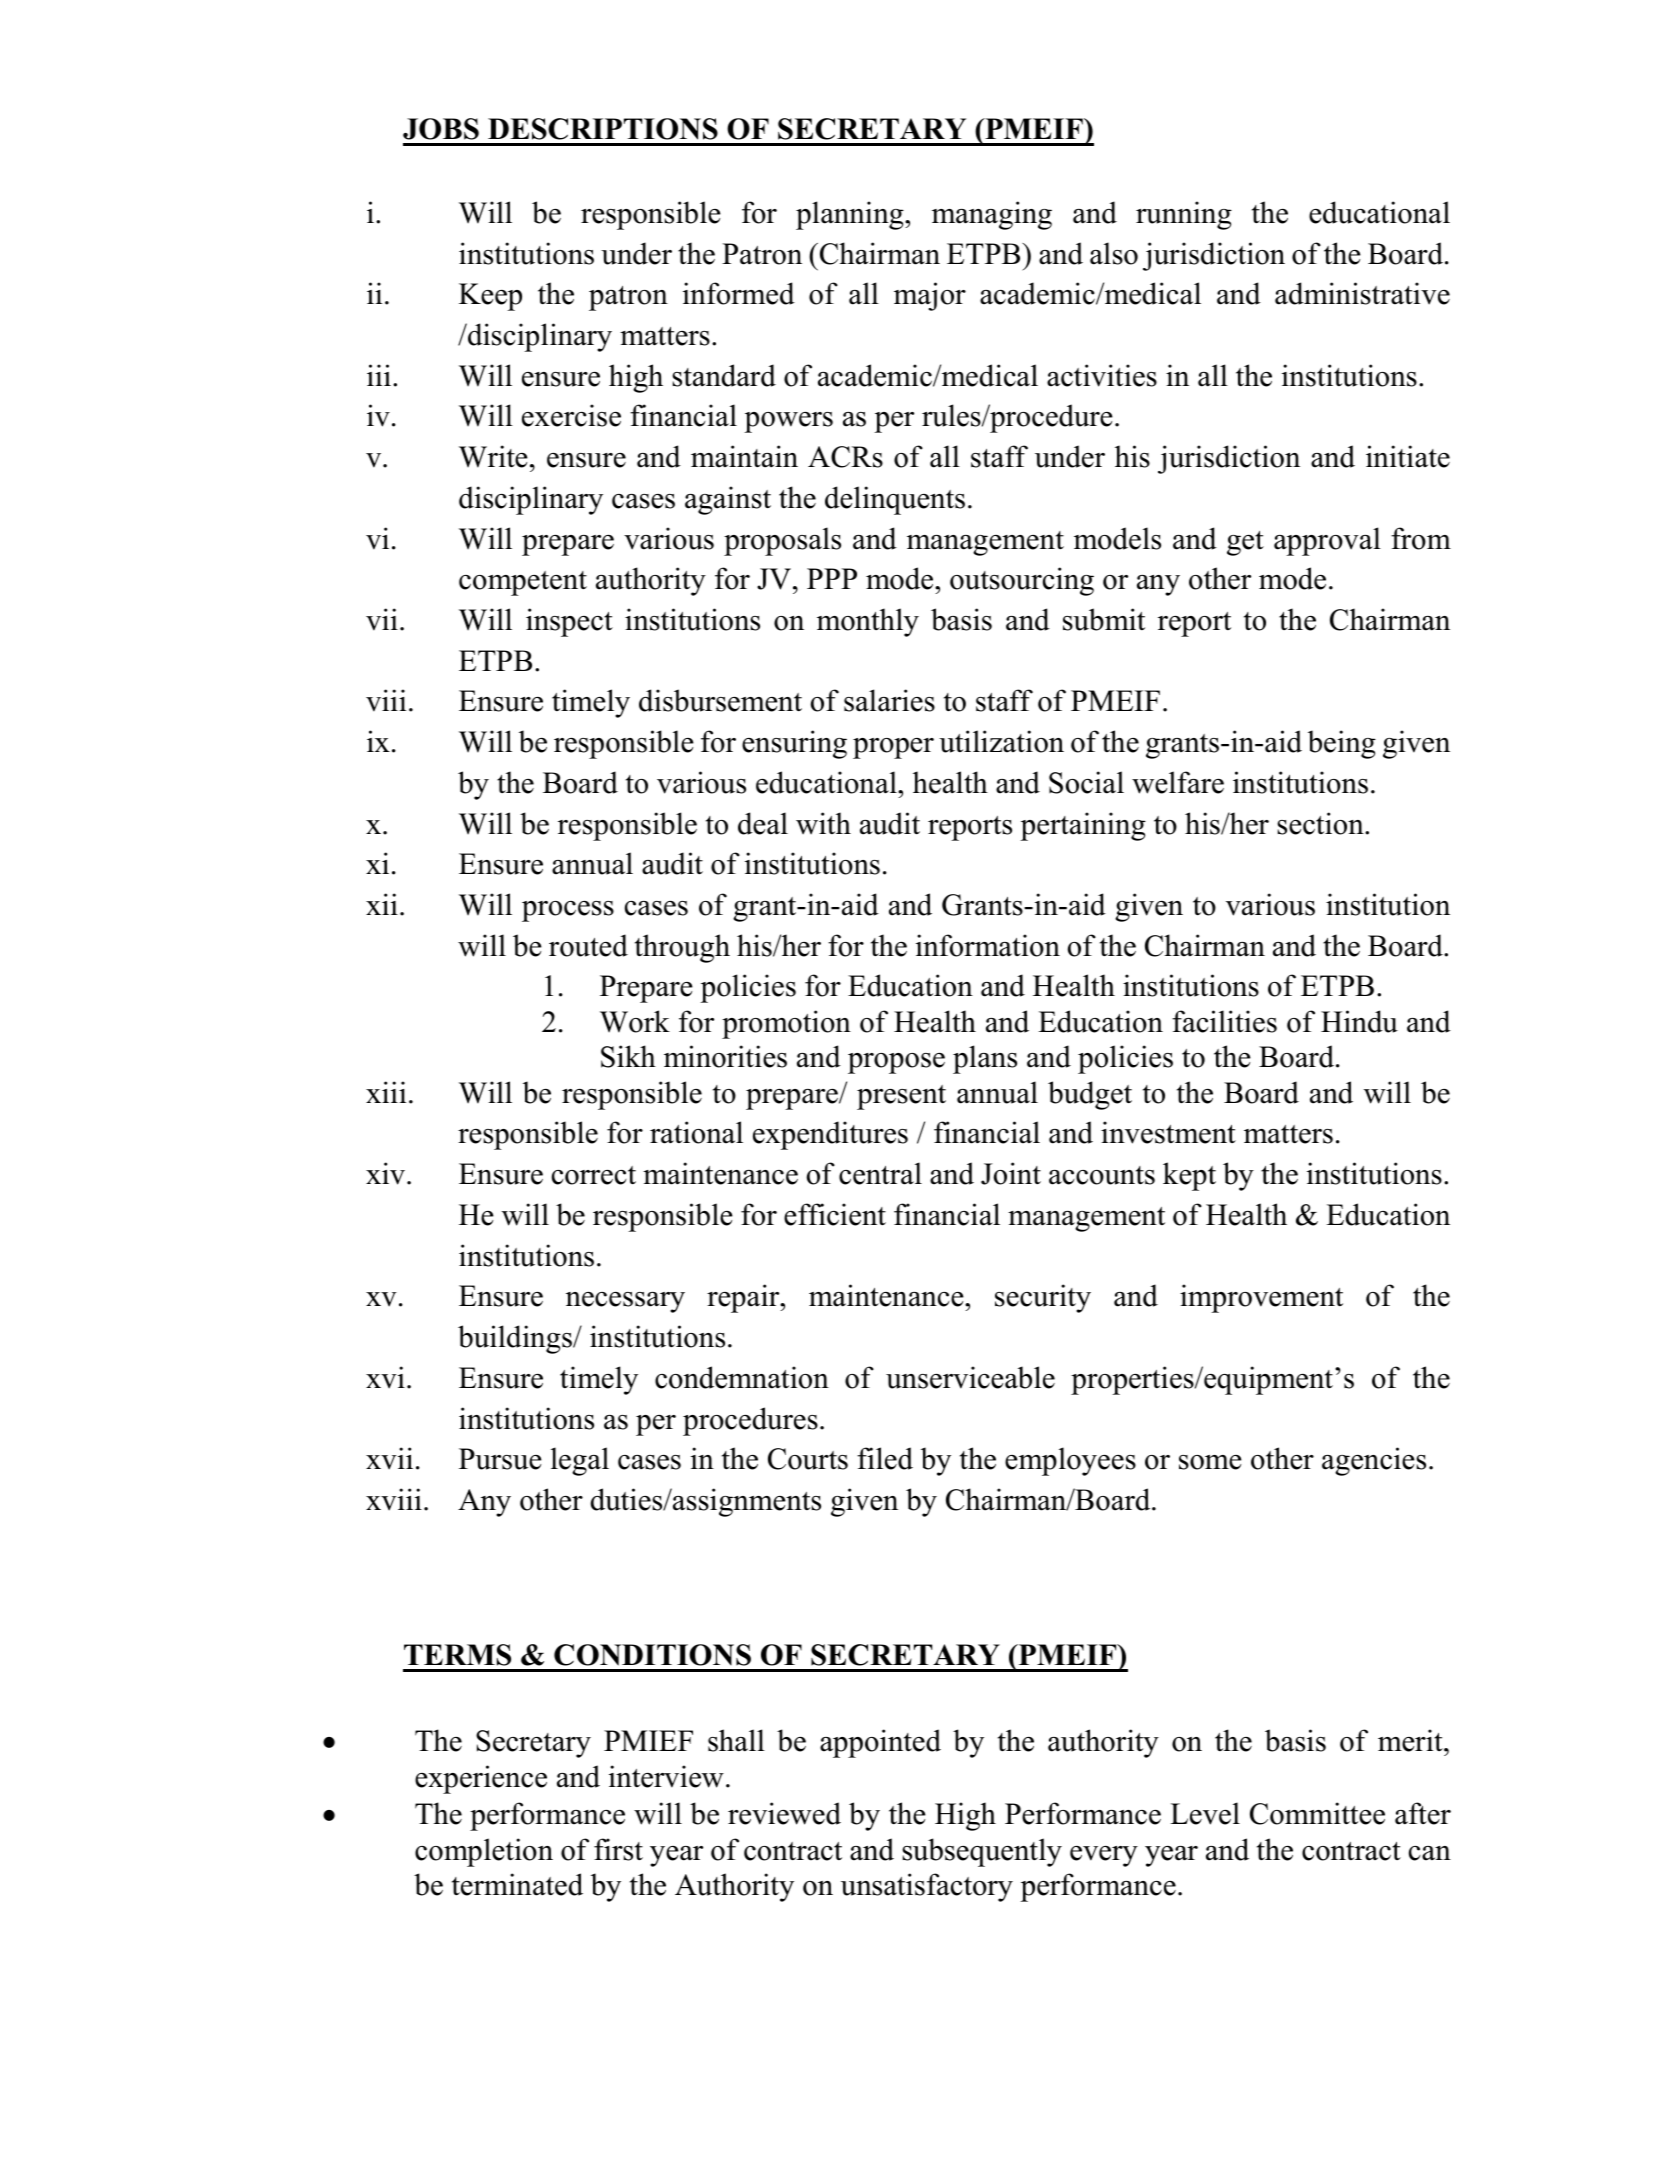 This screenshot has height=2160, width=1669. Describe the element at coordinates (484, 1852) in the screenshot. I see `completion` at that location.
